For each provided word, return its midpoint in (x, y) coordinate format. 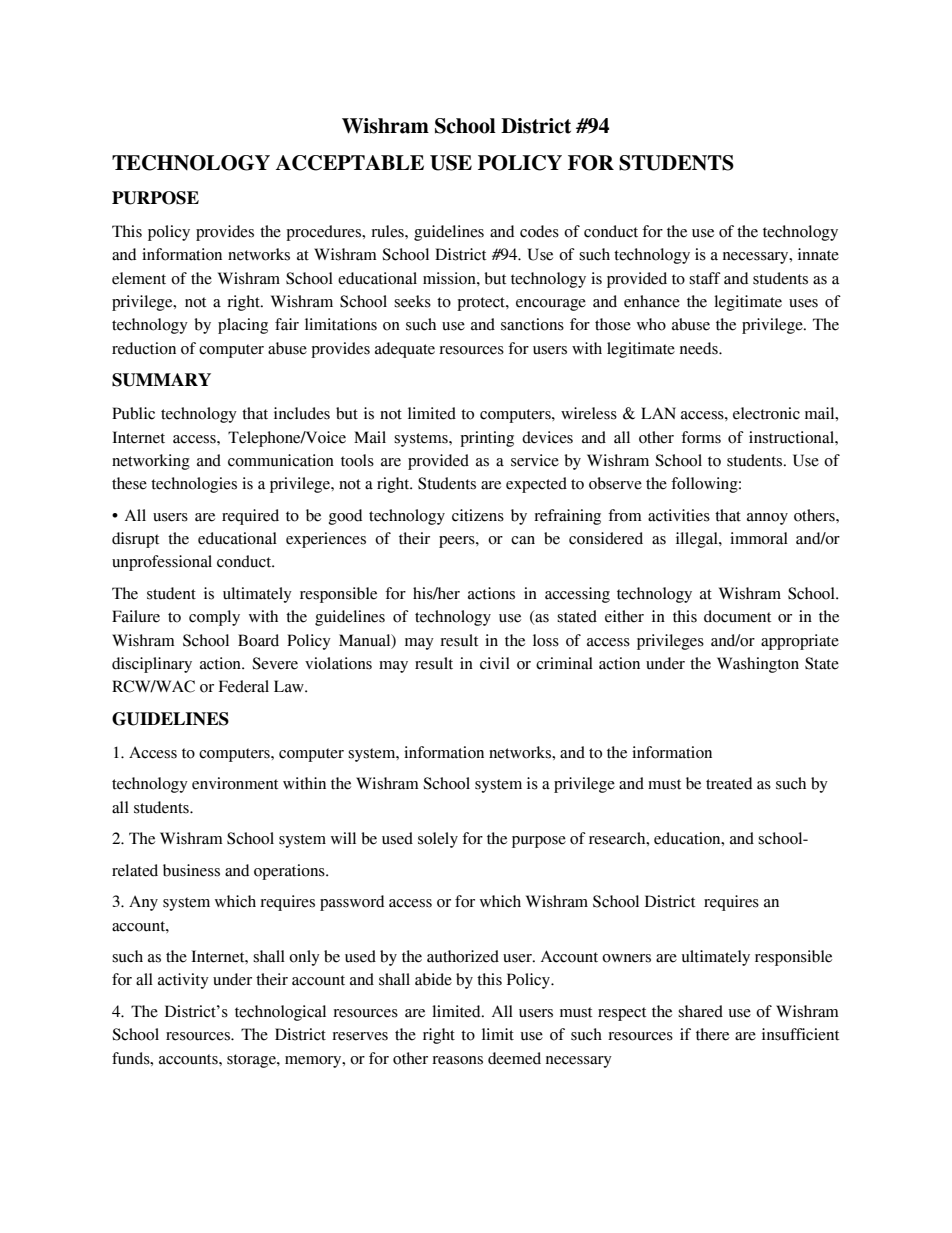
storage (252, 1061)
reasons (457, 1060)
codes (539, 231)
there (712, 1034)
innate (818, 254)
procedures (324, 233)
